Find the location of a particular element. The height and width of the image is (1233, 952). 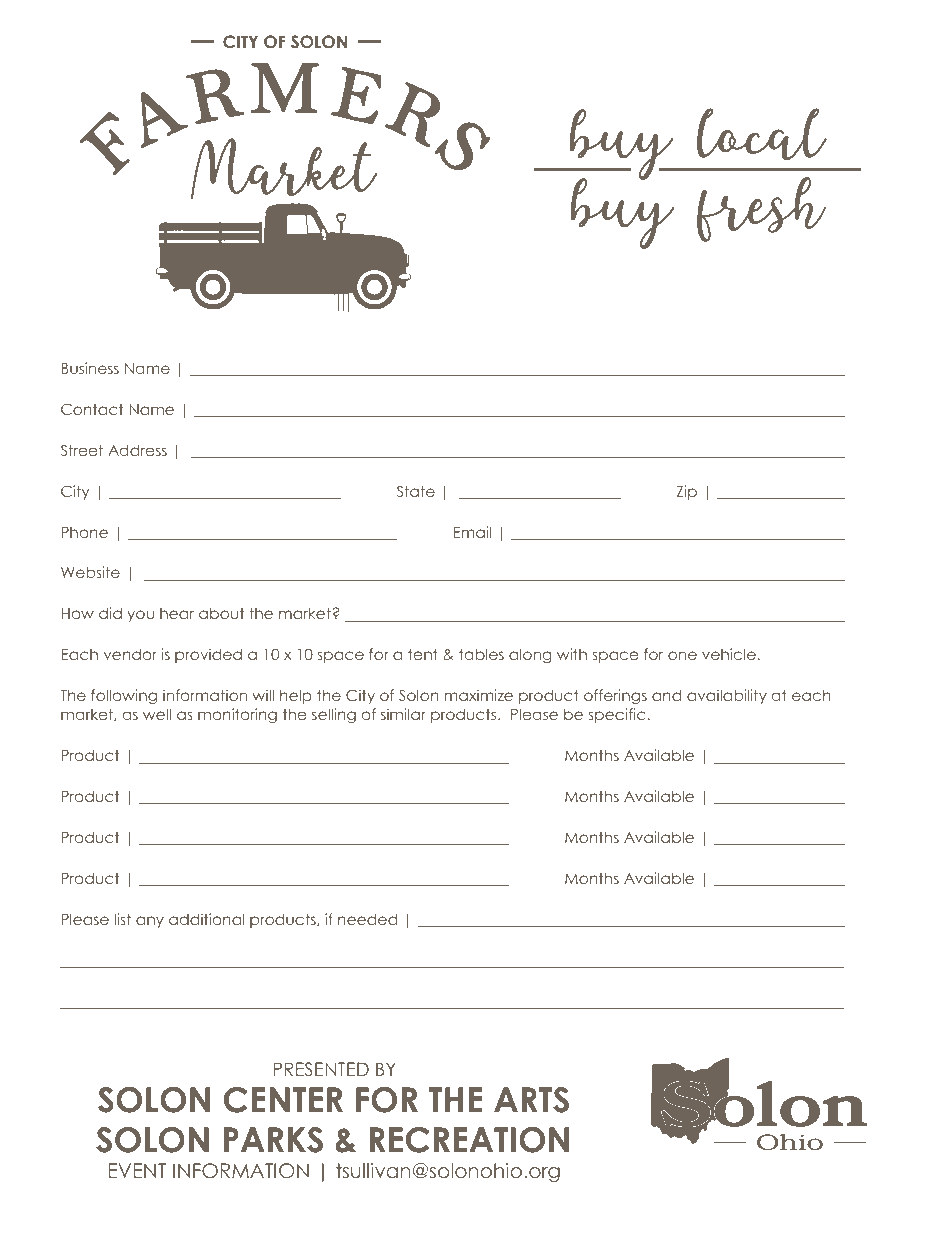

any is located at coordinates (150, 922).
